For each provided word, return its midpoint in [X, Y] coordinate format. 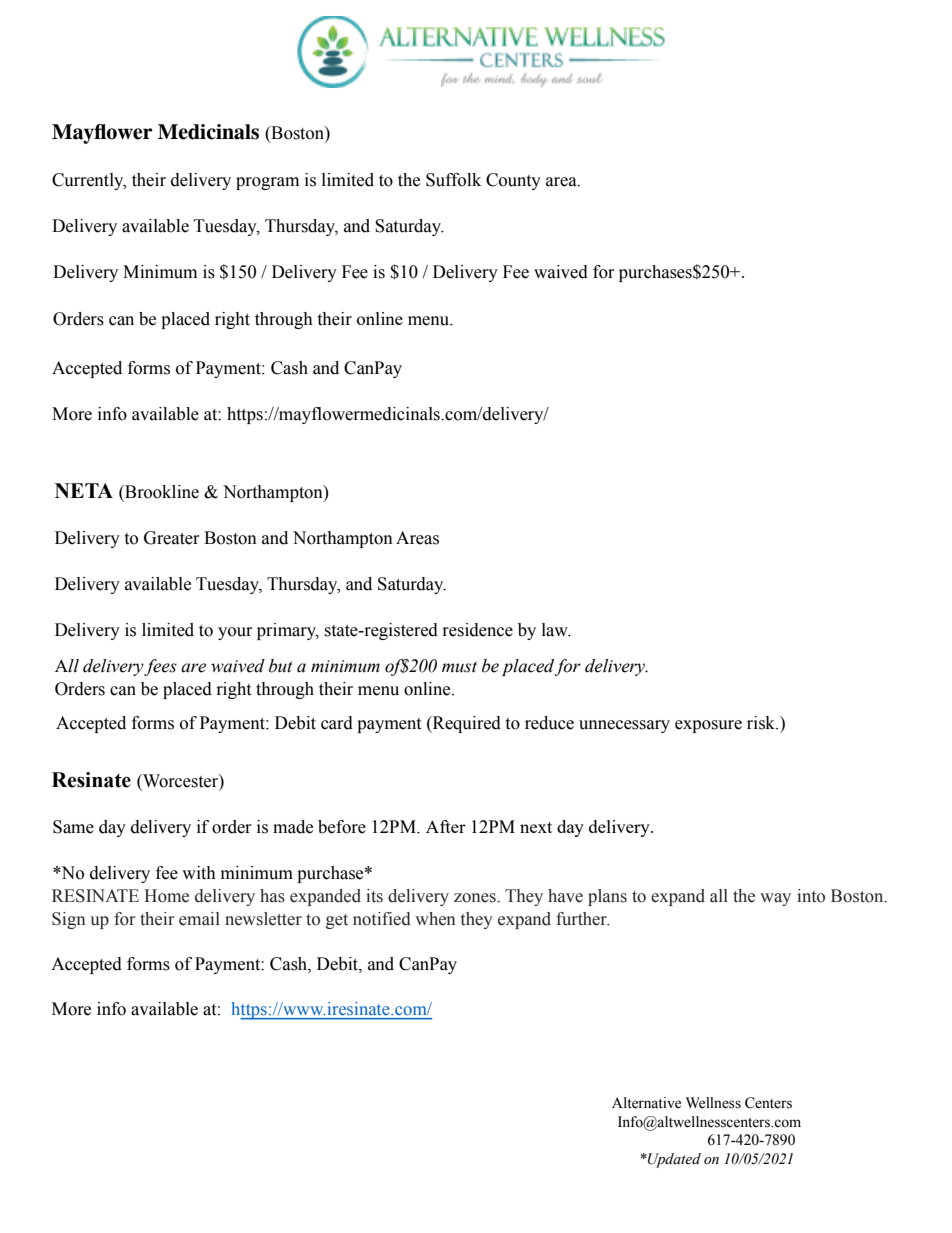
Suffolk [453, 180]
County [513, 181]
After [446, 826]
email [199, 919]
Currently [89, 181]
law [556, 630]
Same [73, 827]
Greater [172, 538]
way [775, 899]
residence [478, 630]
